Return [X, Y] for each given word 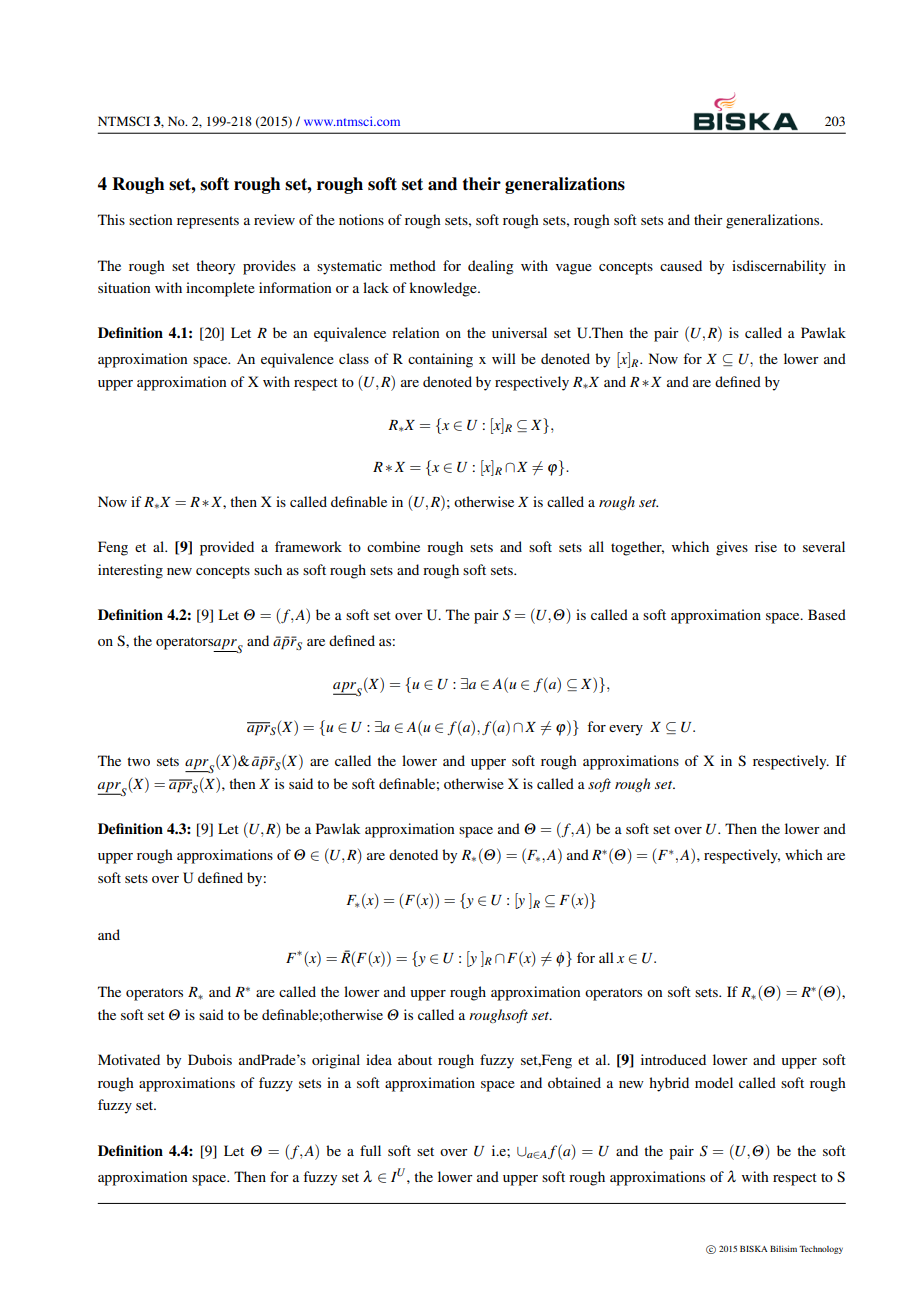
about [415, 1059]
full [370, 1150]
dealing [491, 267]
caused [681, 265]
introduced [673, 1059]
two [138, 761]
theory [215, 267]
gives [732, 548]
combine [393, 546]
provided [227, 548]
